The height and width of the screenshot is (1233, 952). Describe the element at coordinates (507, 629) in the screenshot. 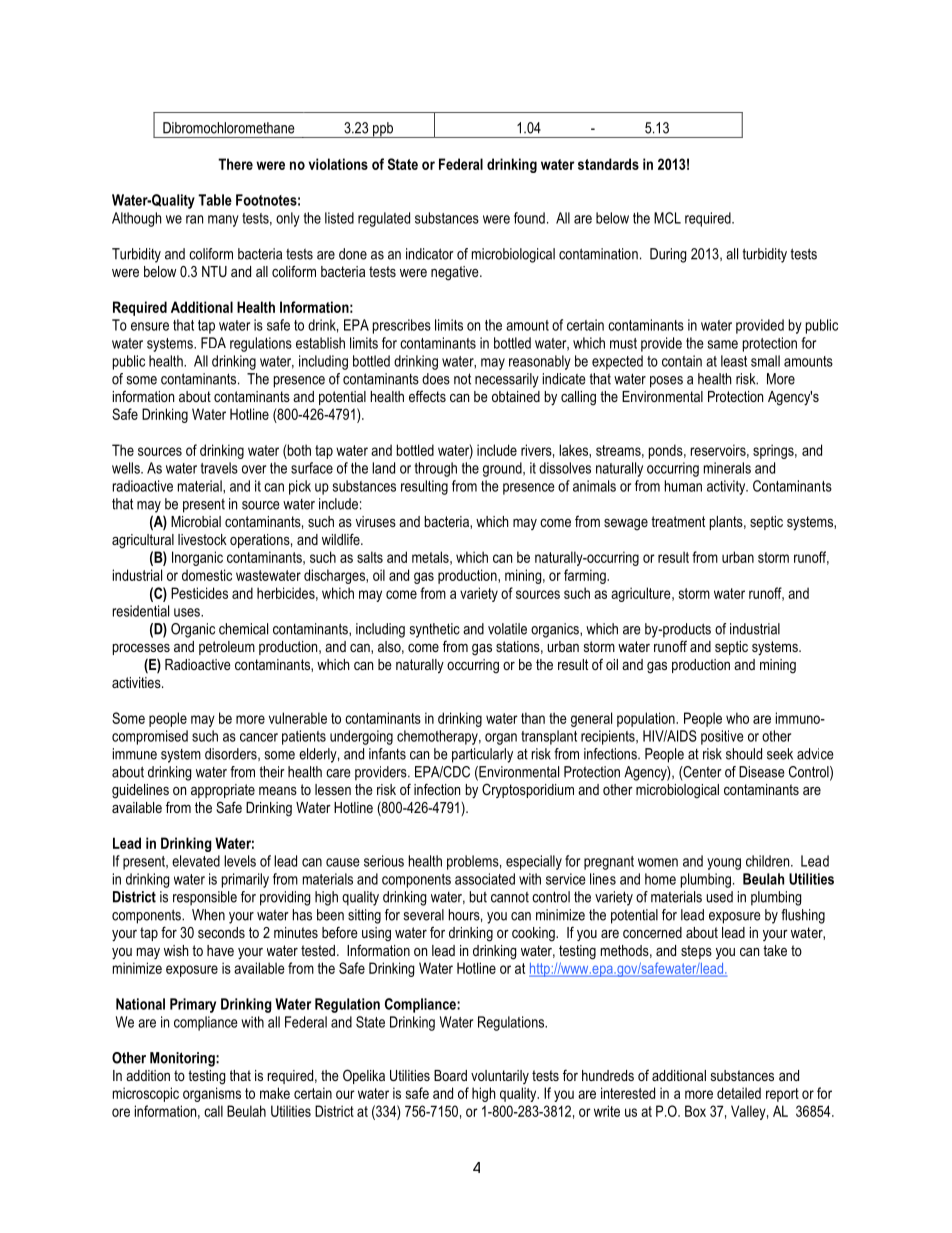

I see `volatile` at that location.
